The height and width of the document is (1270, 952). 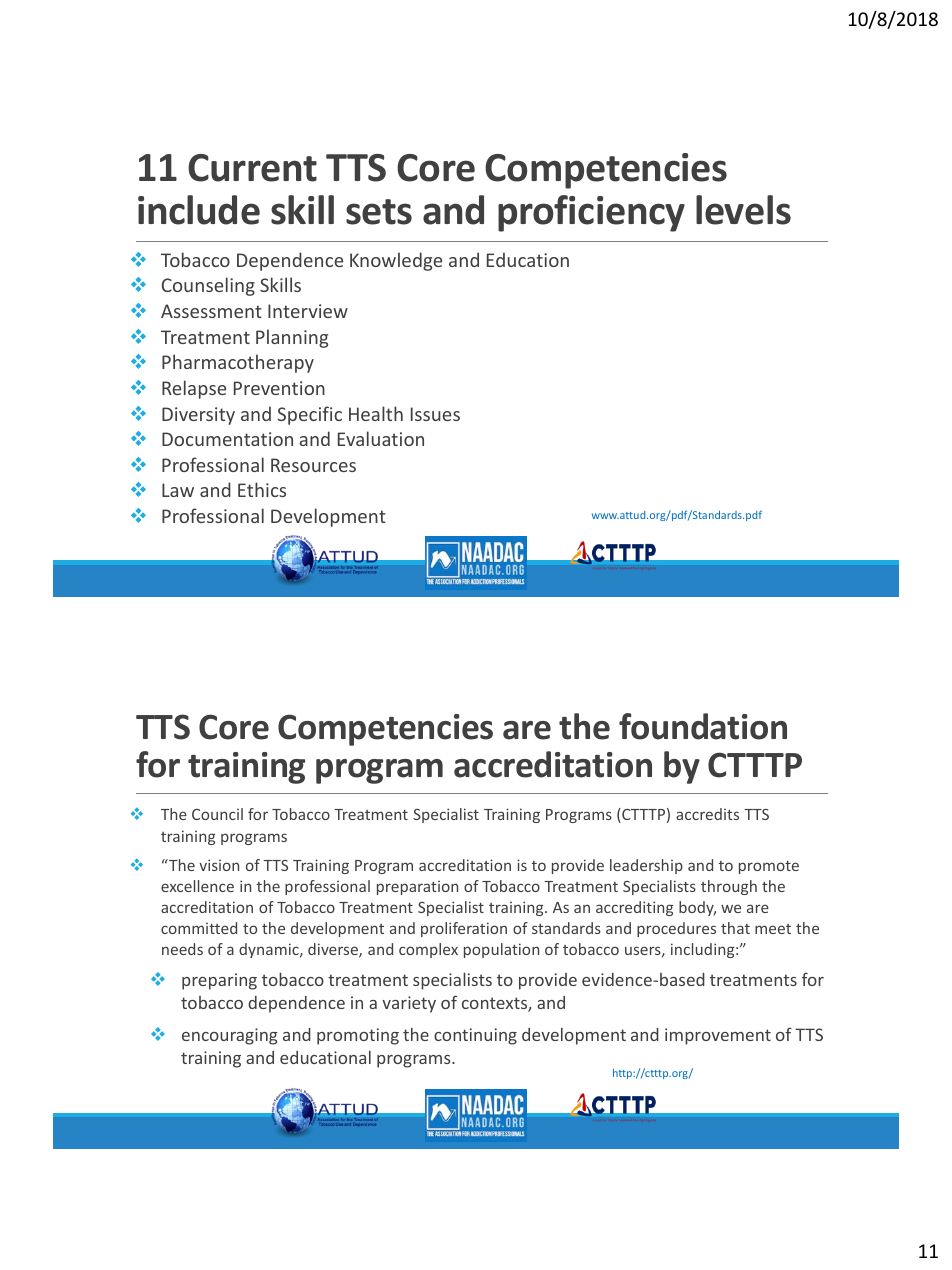 I want to click on continuing, so click(x=475, y=1036).
